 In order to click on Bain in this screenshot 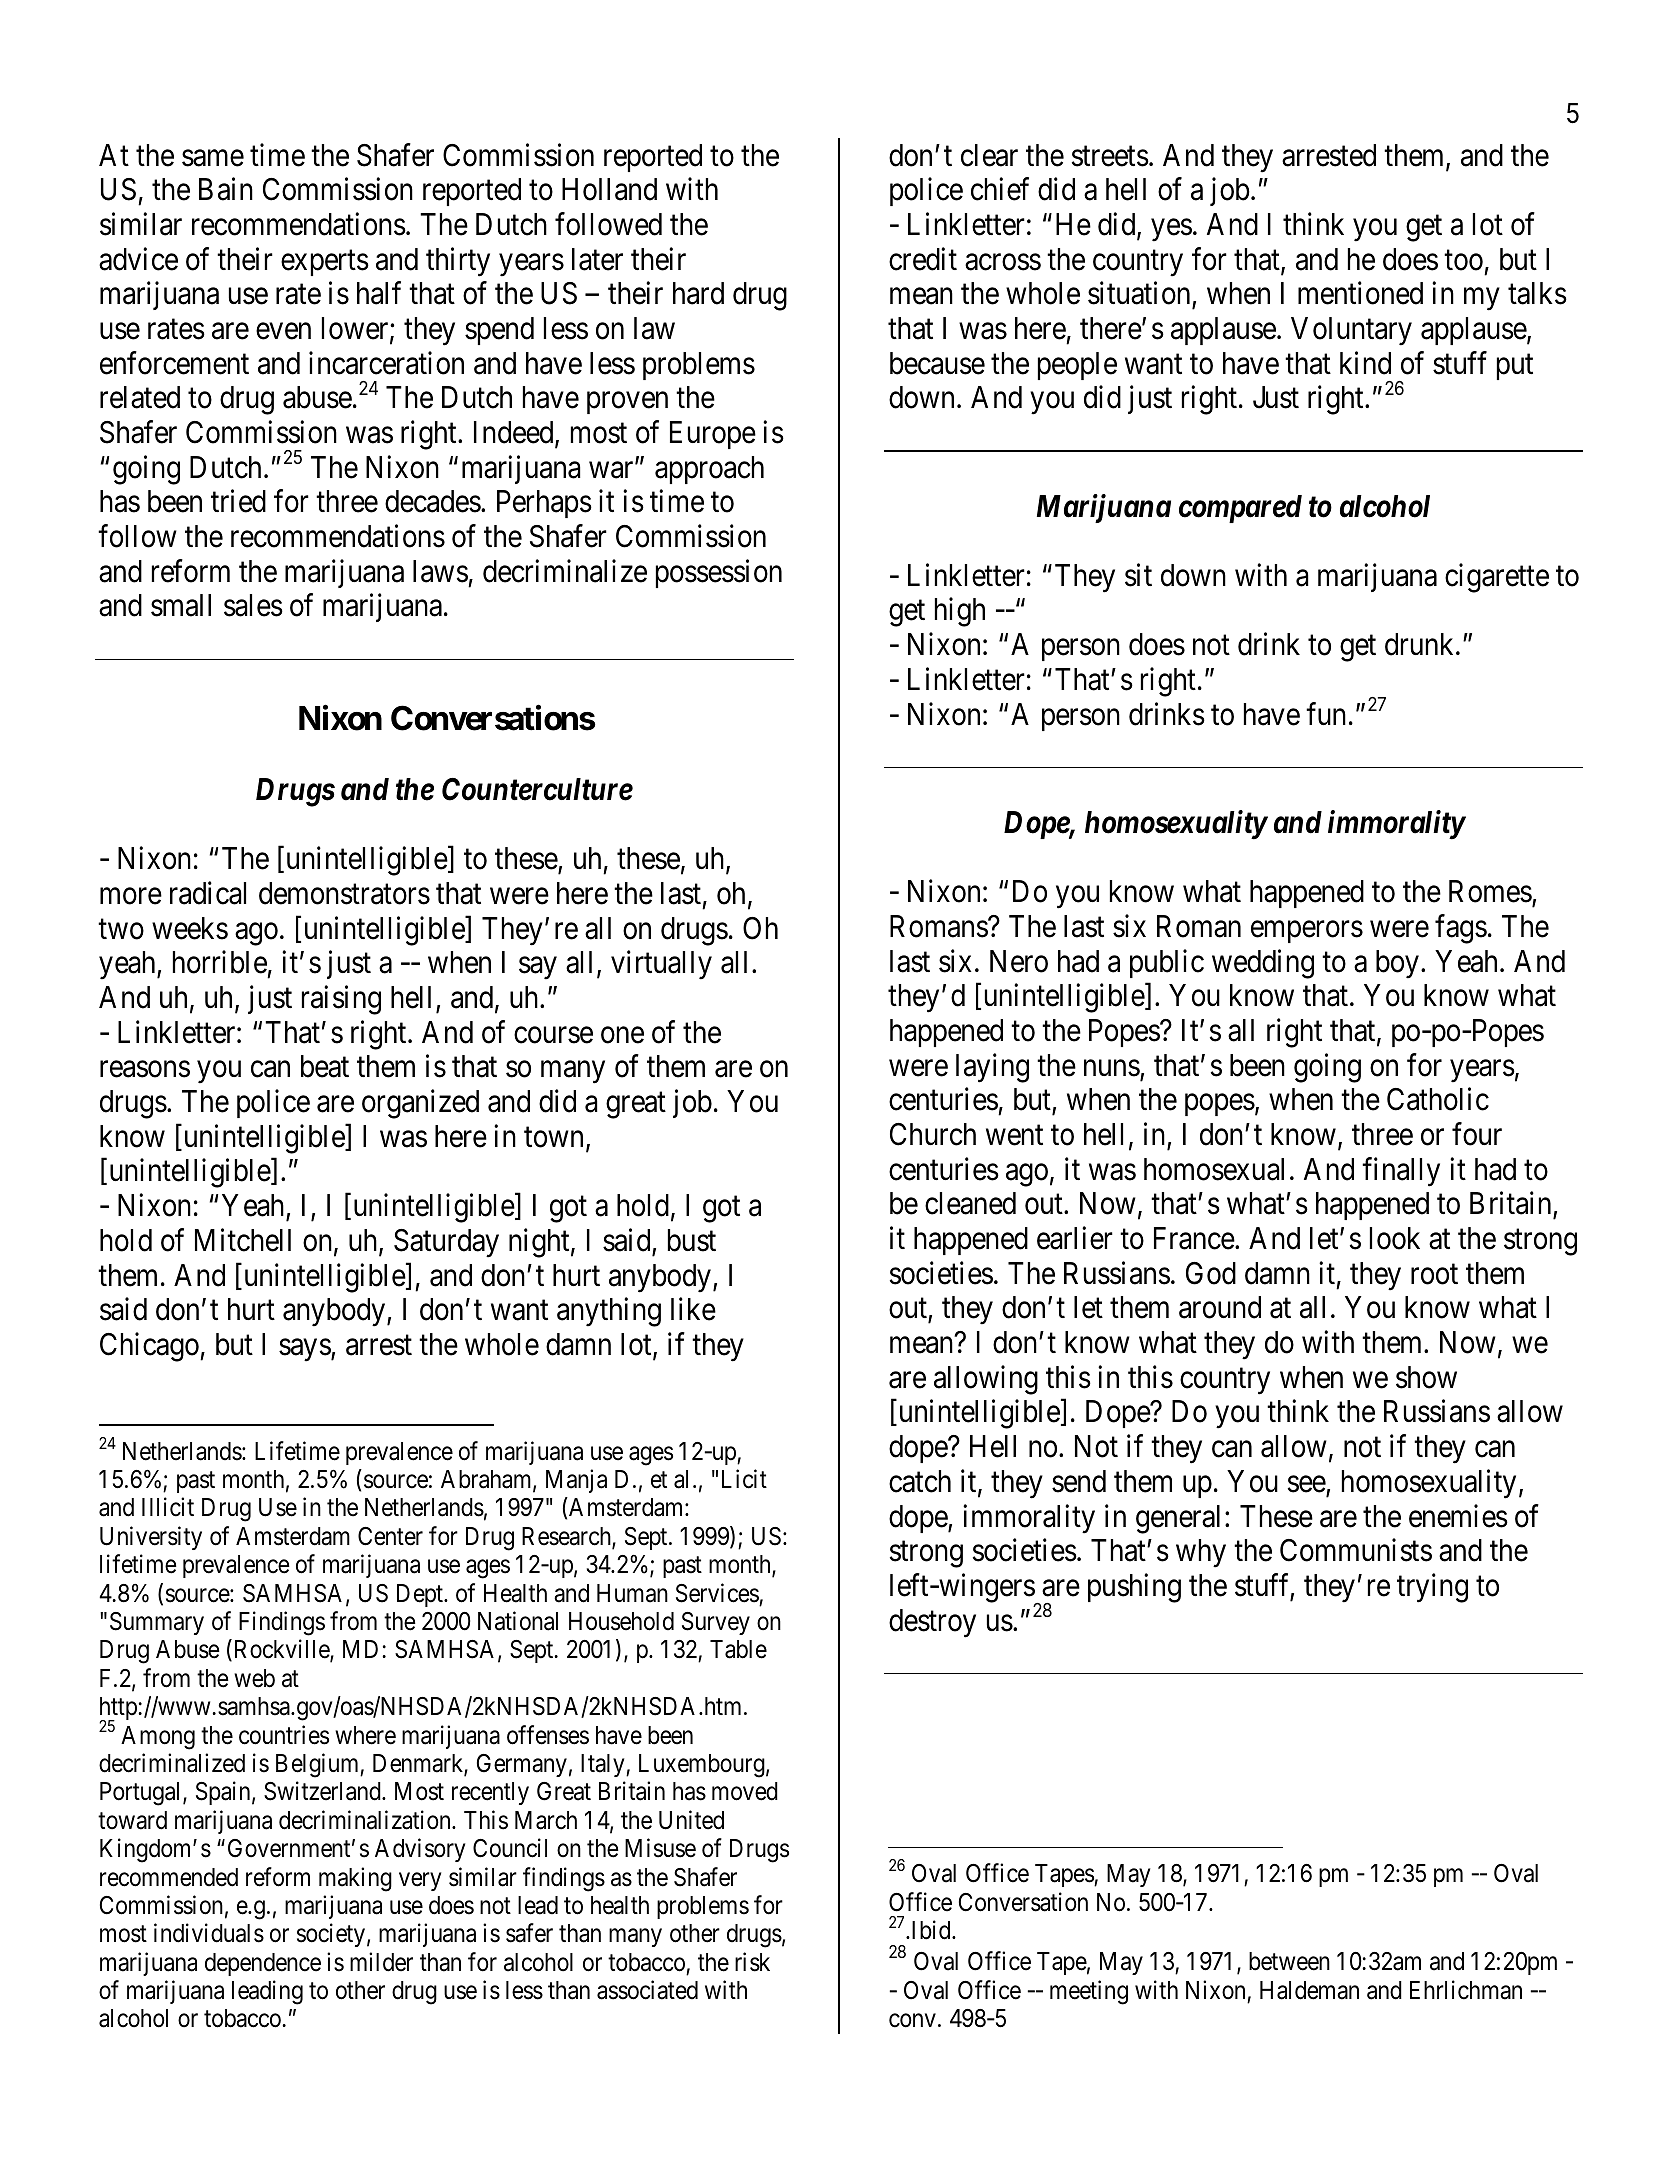, I will do `click(226, 189)`.
